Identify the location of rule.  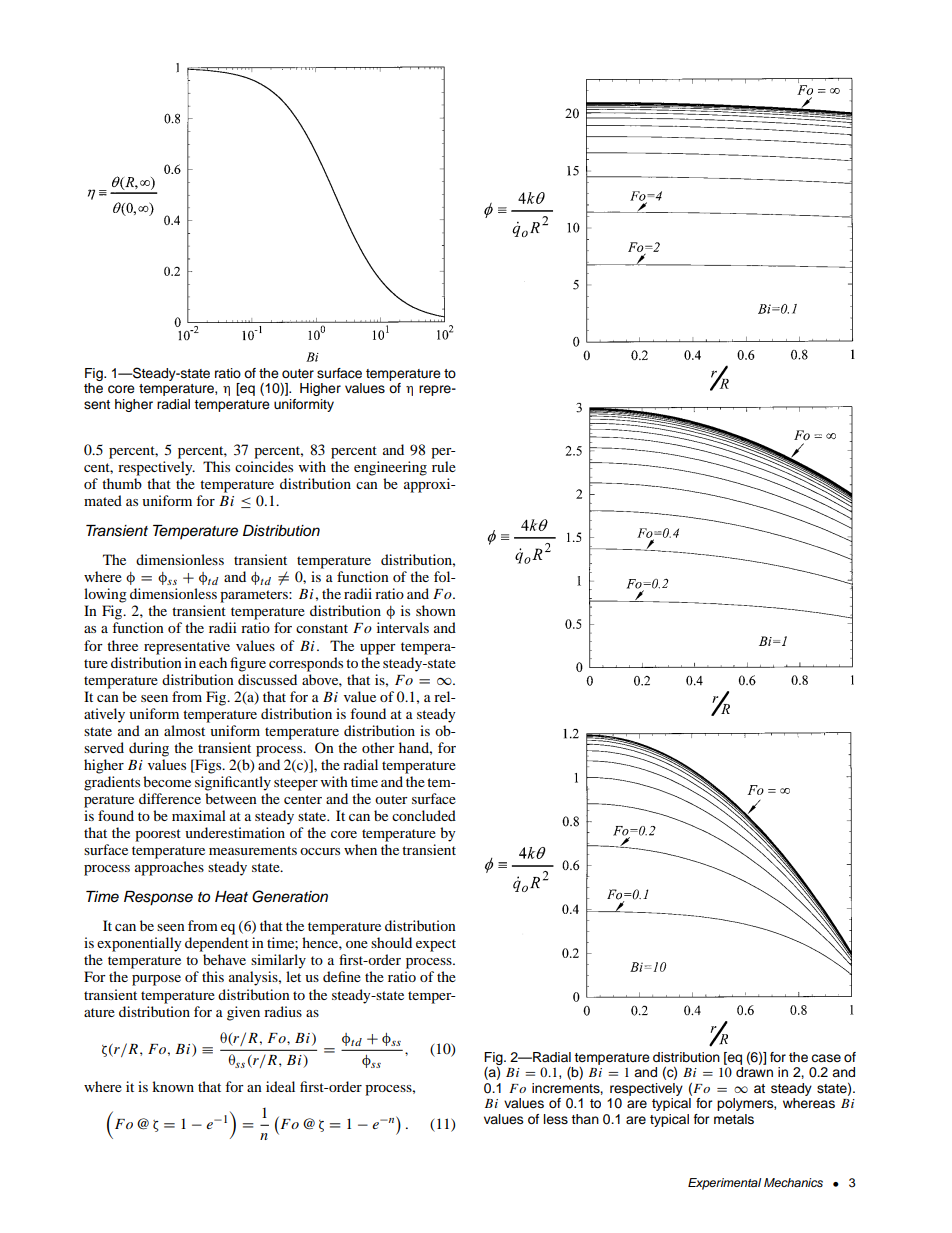
(444, 466).
